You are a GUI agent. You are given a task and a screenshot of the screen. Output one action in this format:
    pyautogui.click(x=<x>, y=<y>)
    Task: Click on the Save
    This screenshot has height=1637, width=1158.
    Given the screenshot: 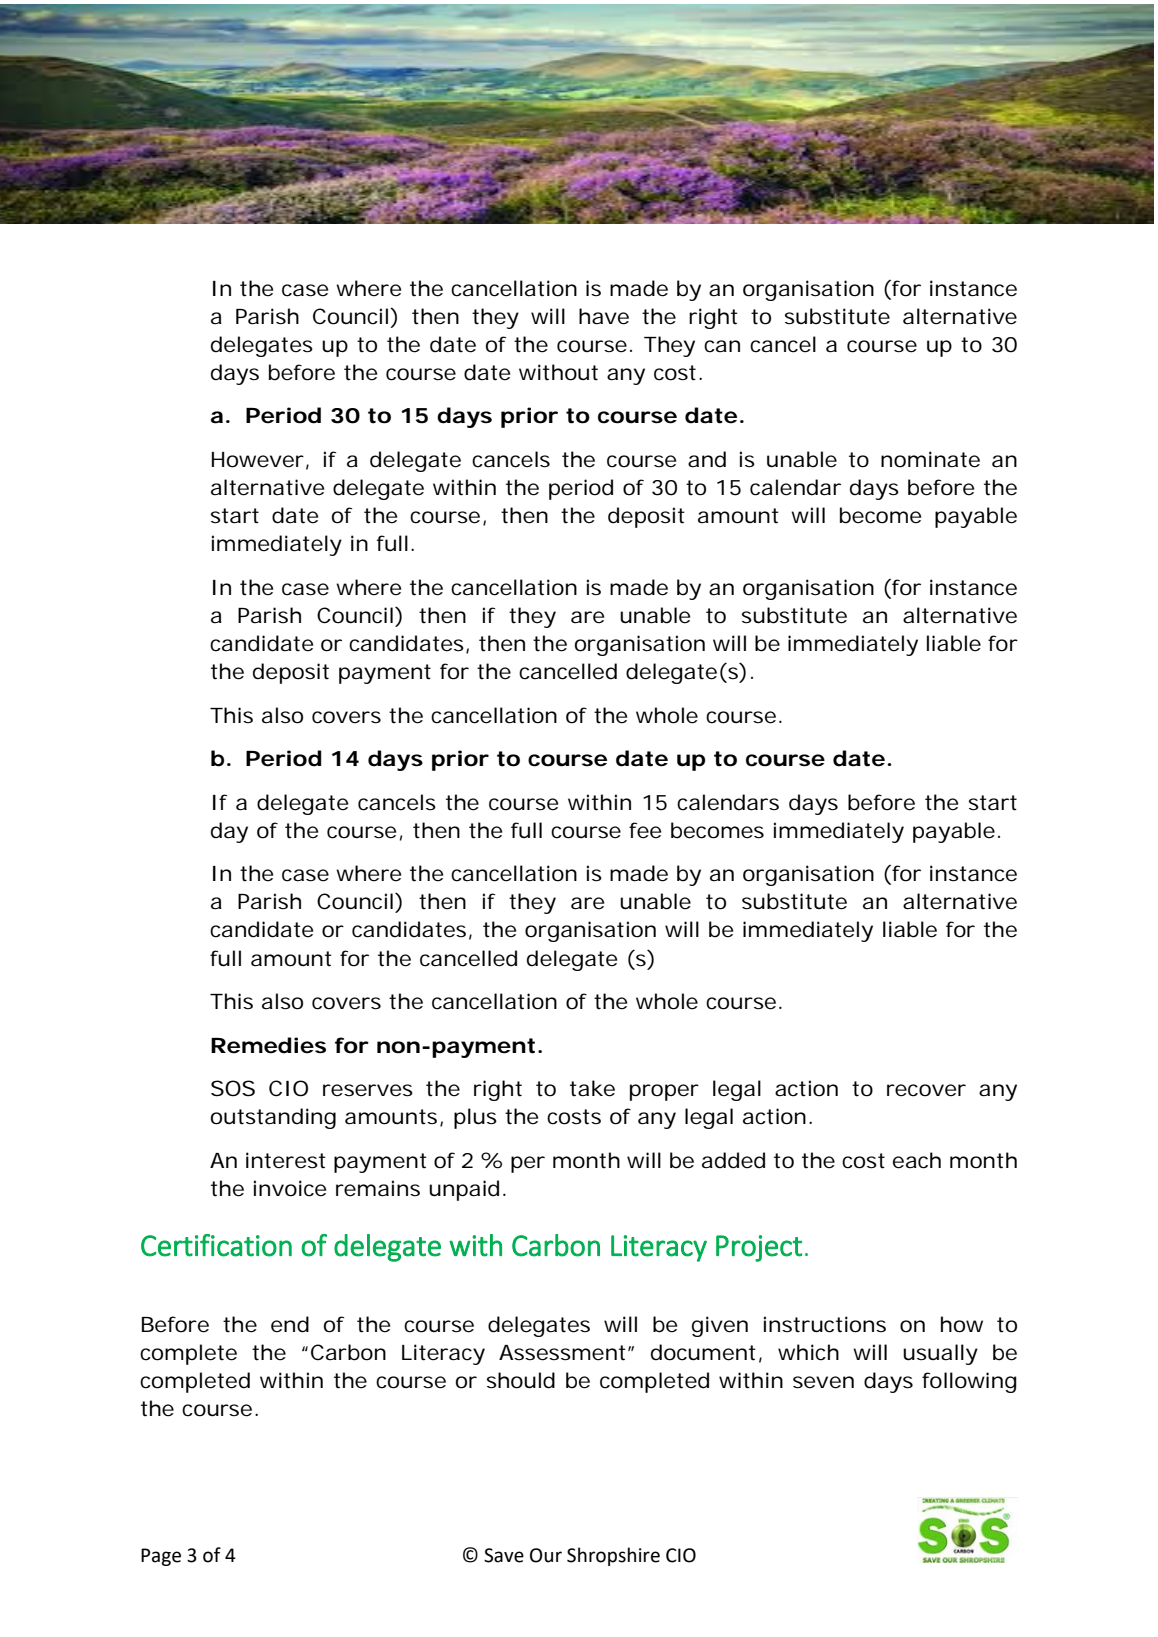 What is the action you would take?
    pyautogui.click(x=504, y=1555)
